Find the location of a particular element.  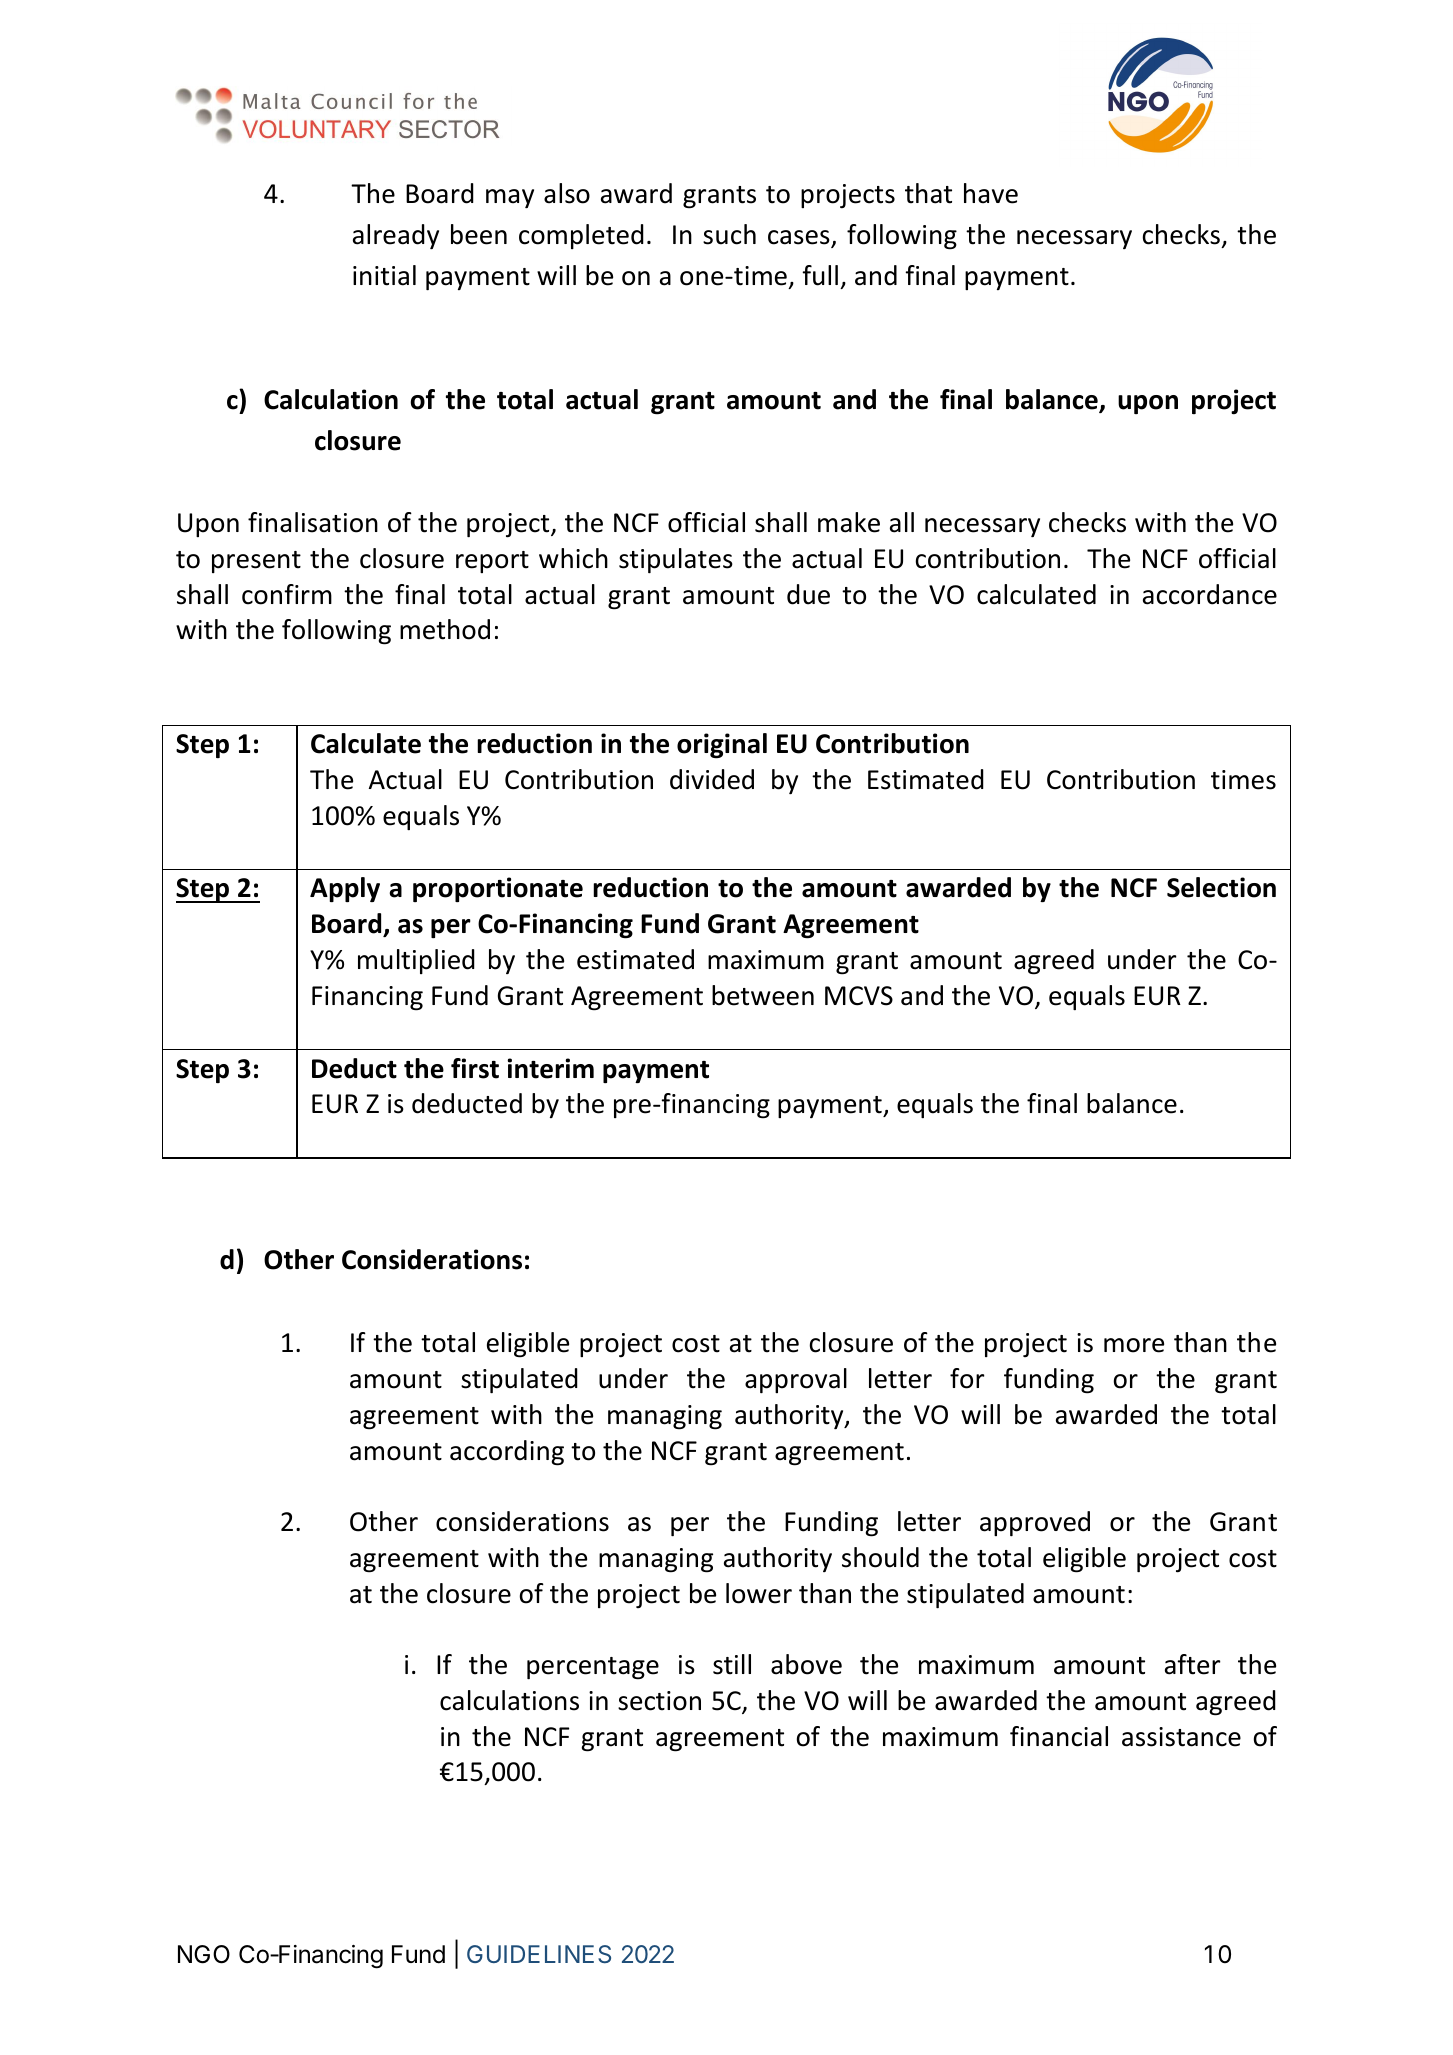

GUIDELINES is located at coordinates (539, 1954).
